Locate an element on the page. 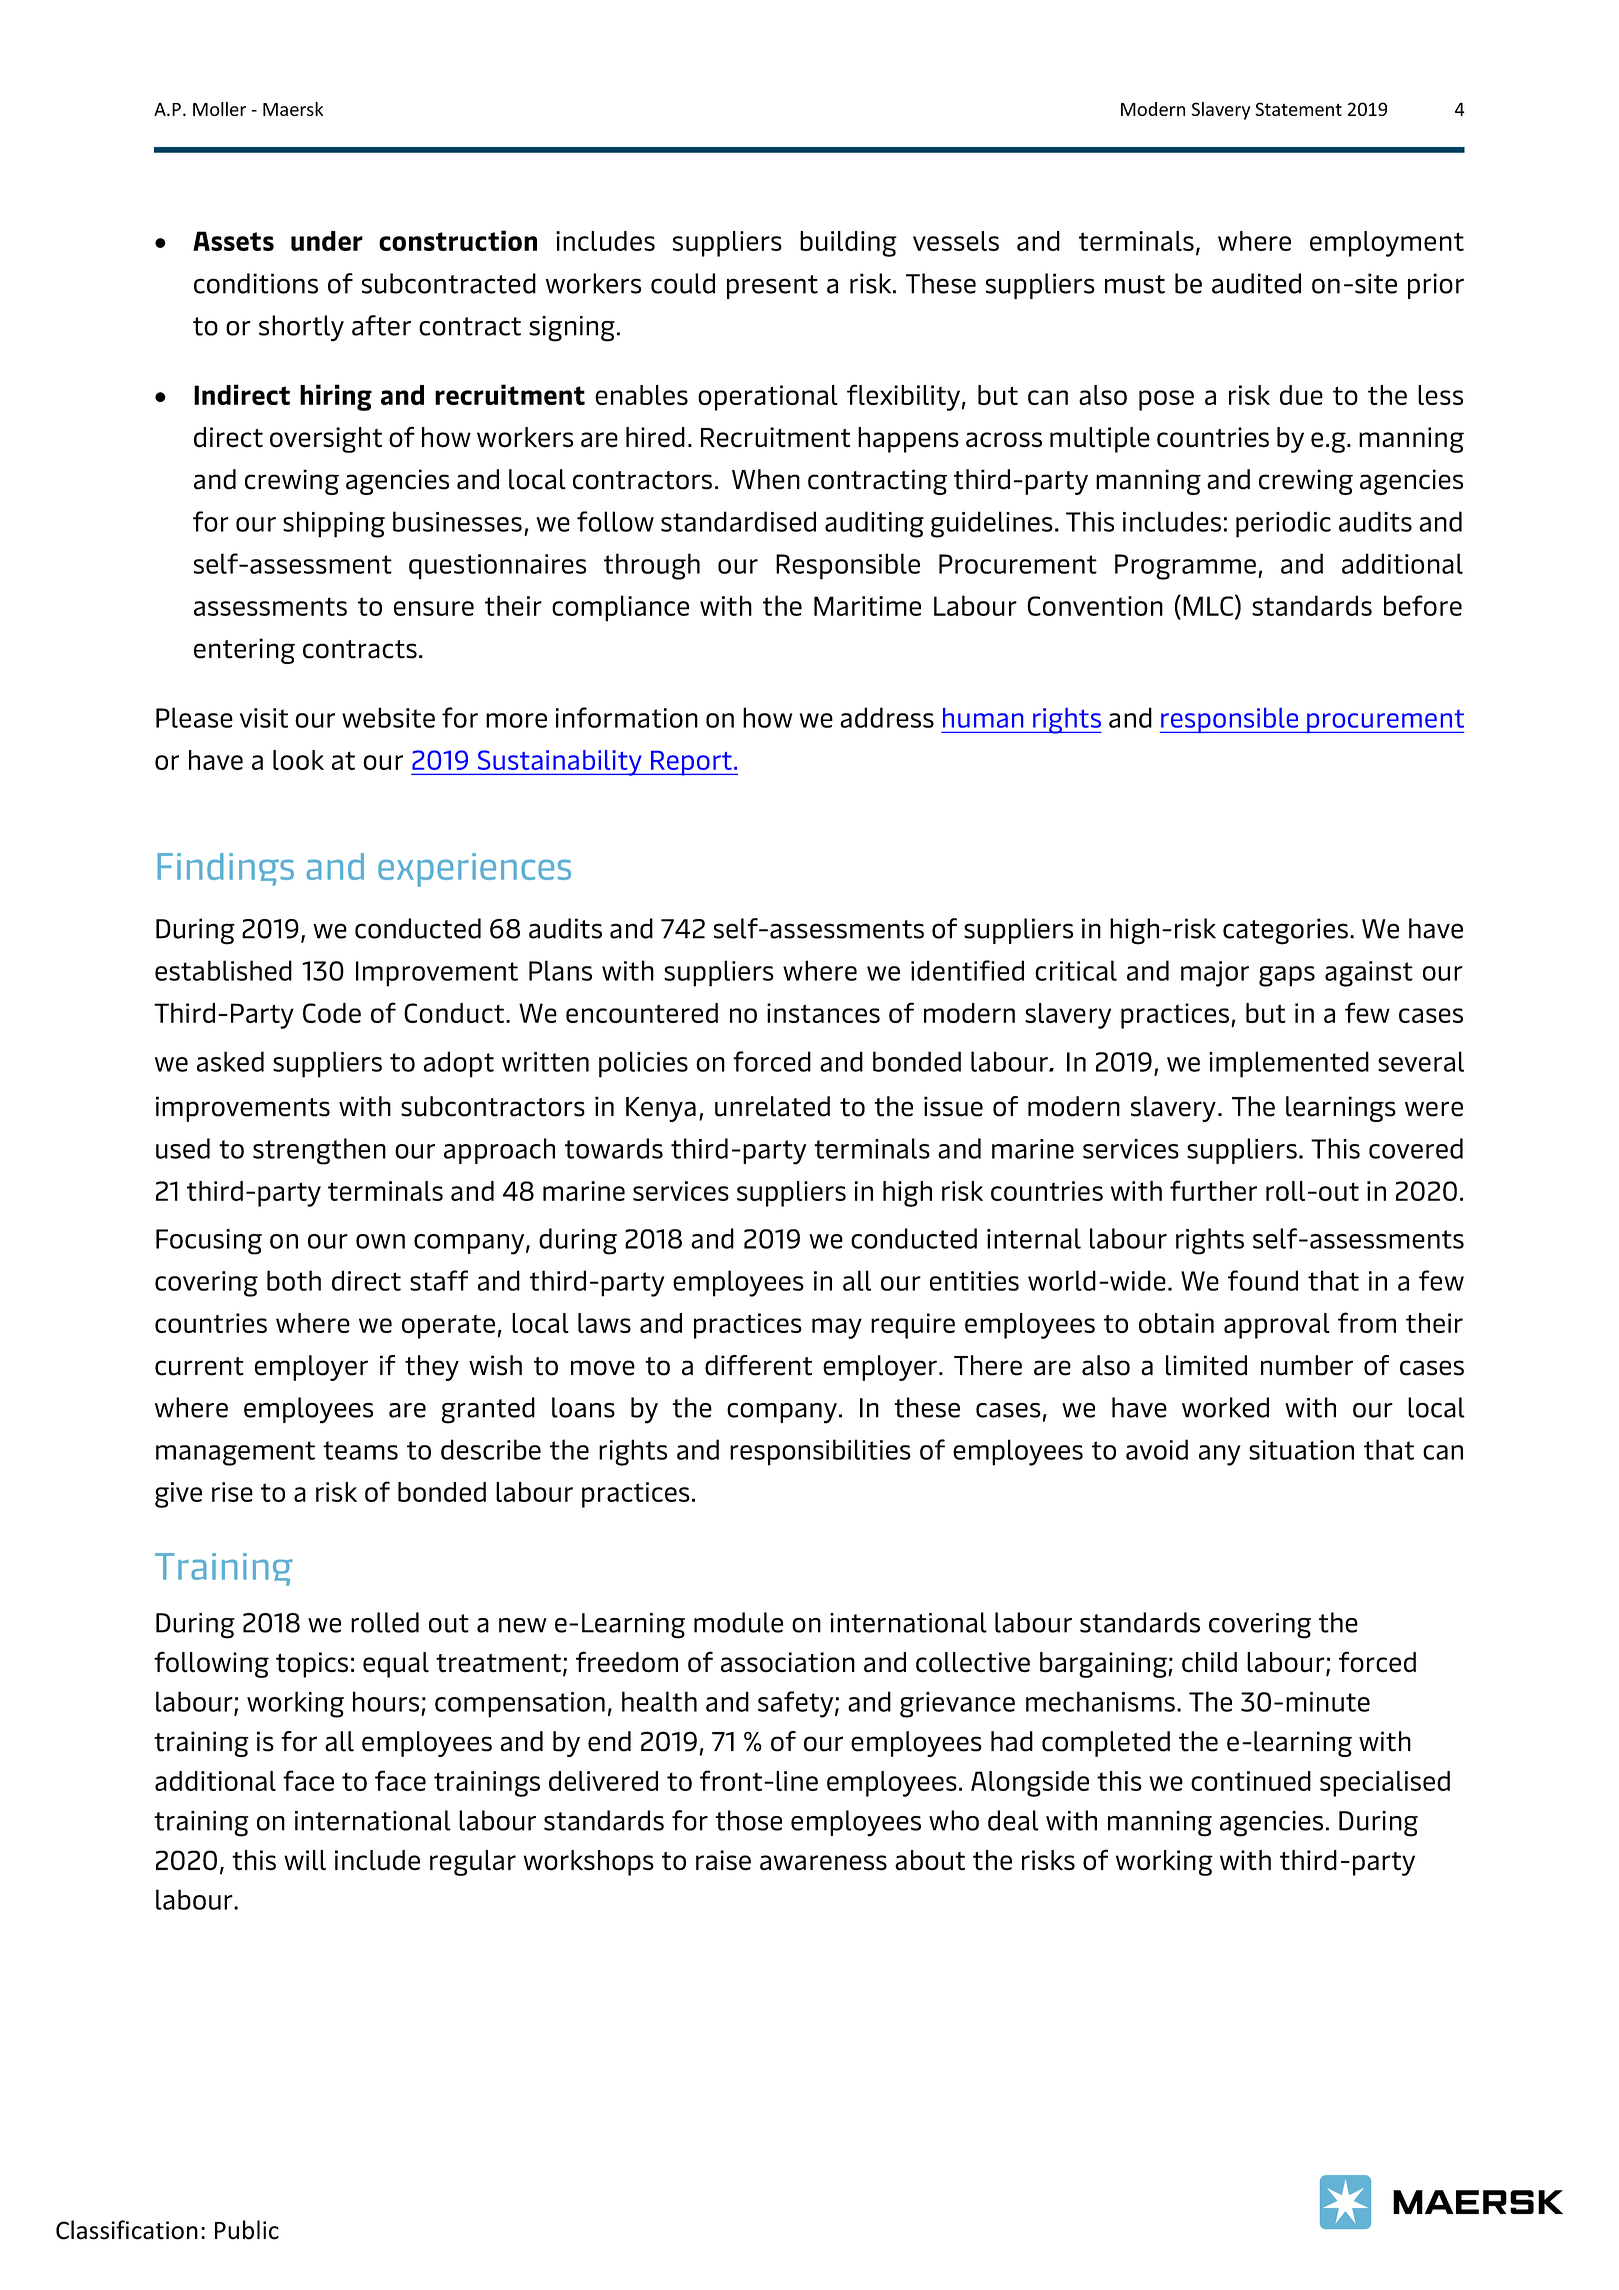 The height and width of the page is (2290, 1619). Maersk is located at coordinates (293, 109).
